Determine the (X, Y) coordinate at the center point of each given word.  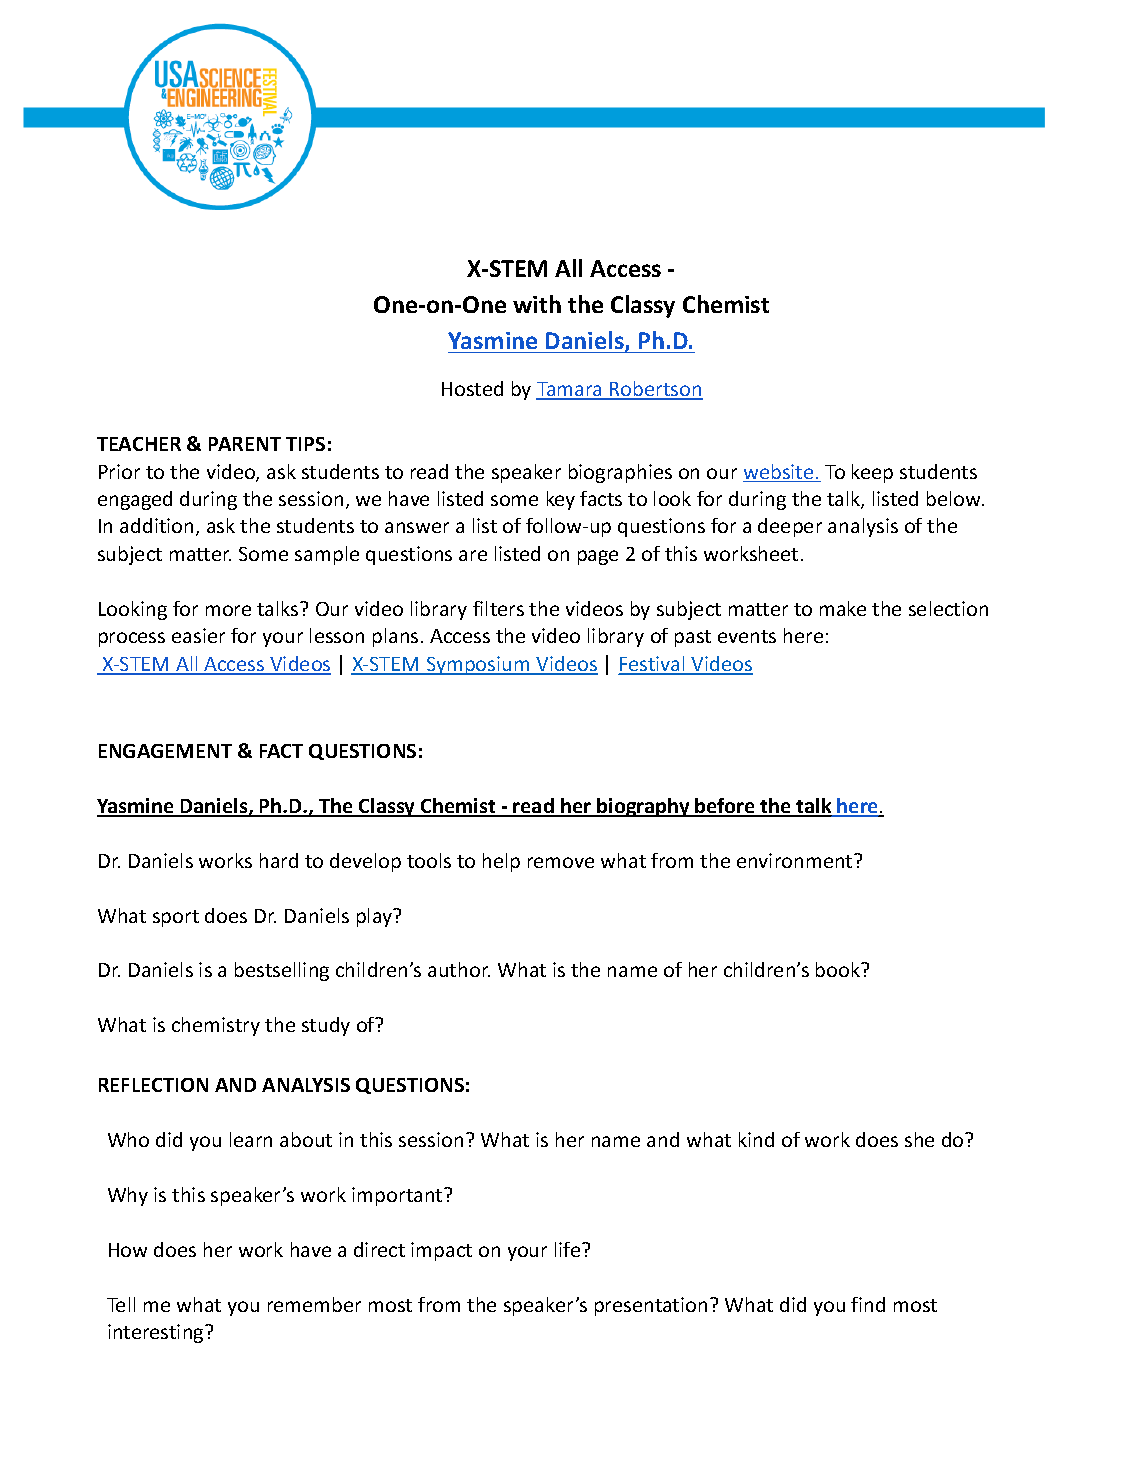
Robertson (655, 390)
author (459, 969)
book (839, 969)
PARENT (245, 444)
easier (198, 635)
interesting (157, 1333)
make (843, 608)
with (537, 304)
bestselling (282, 971)
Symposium (478, 665)
